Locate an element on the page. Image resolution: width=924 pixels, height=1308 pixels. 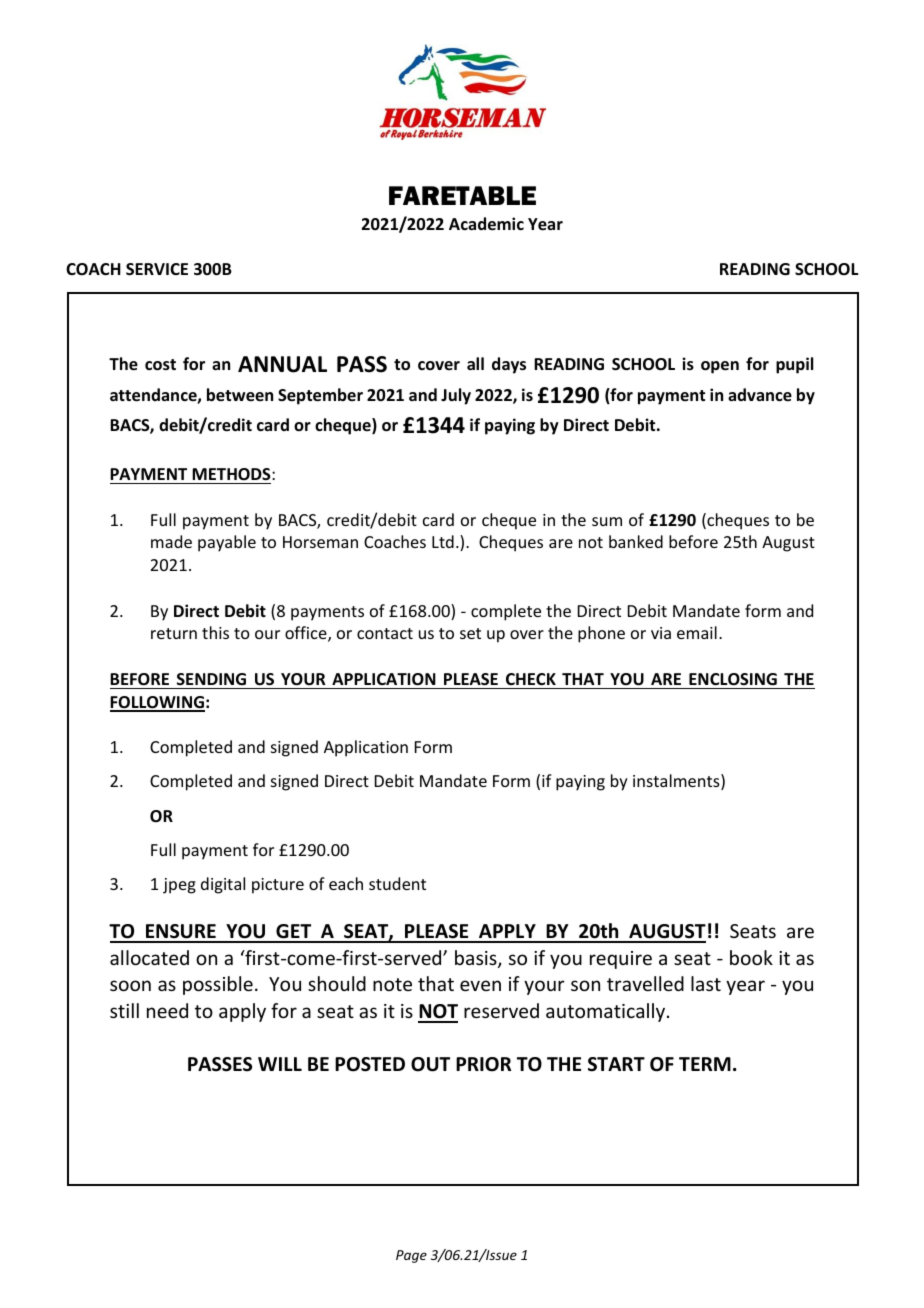
FOLLOWING is located at coordinates (157, 703).
